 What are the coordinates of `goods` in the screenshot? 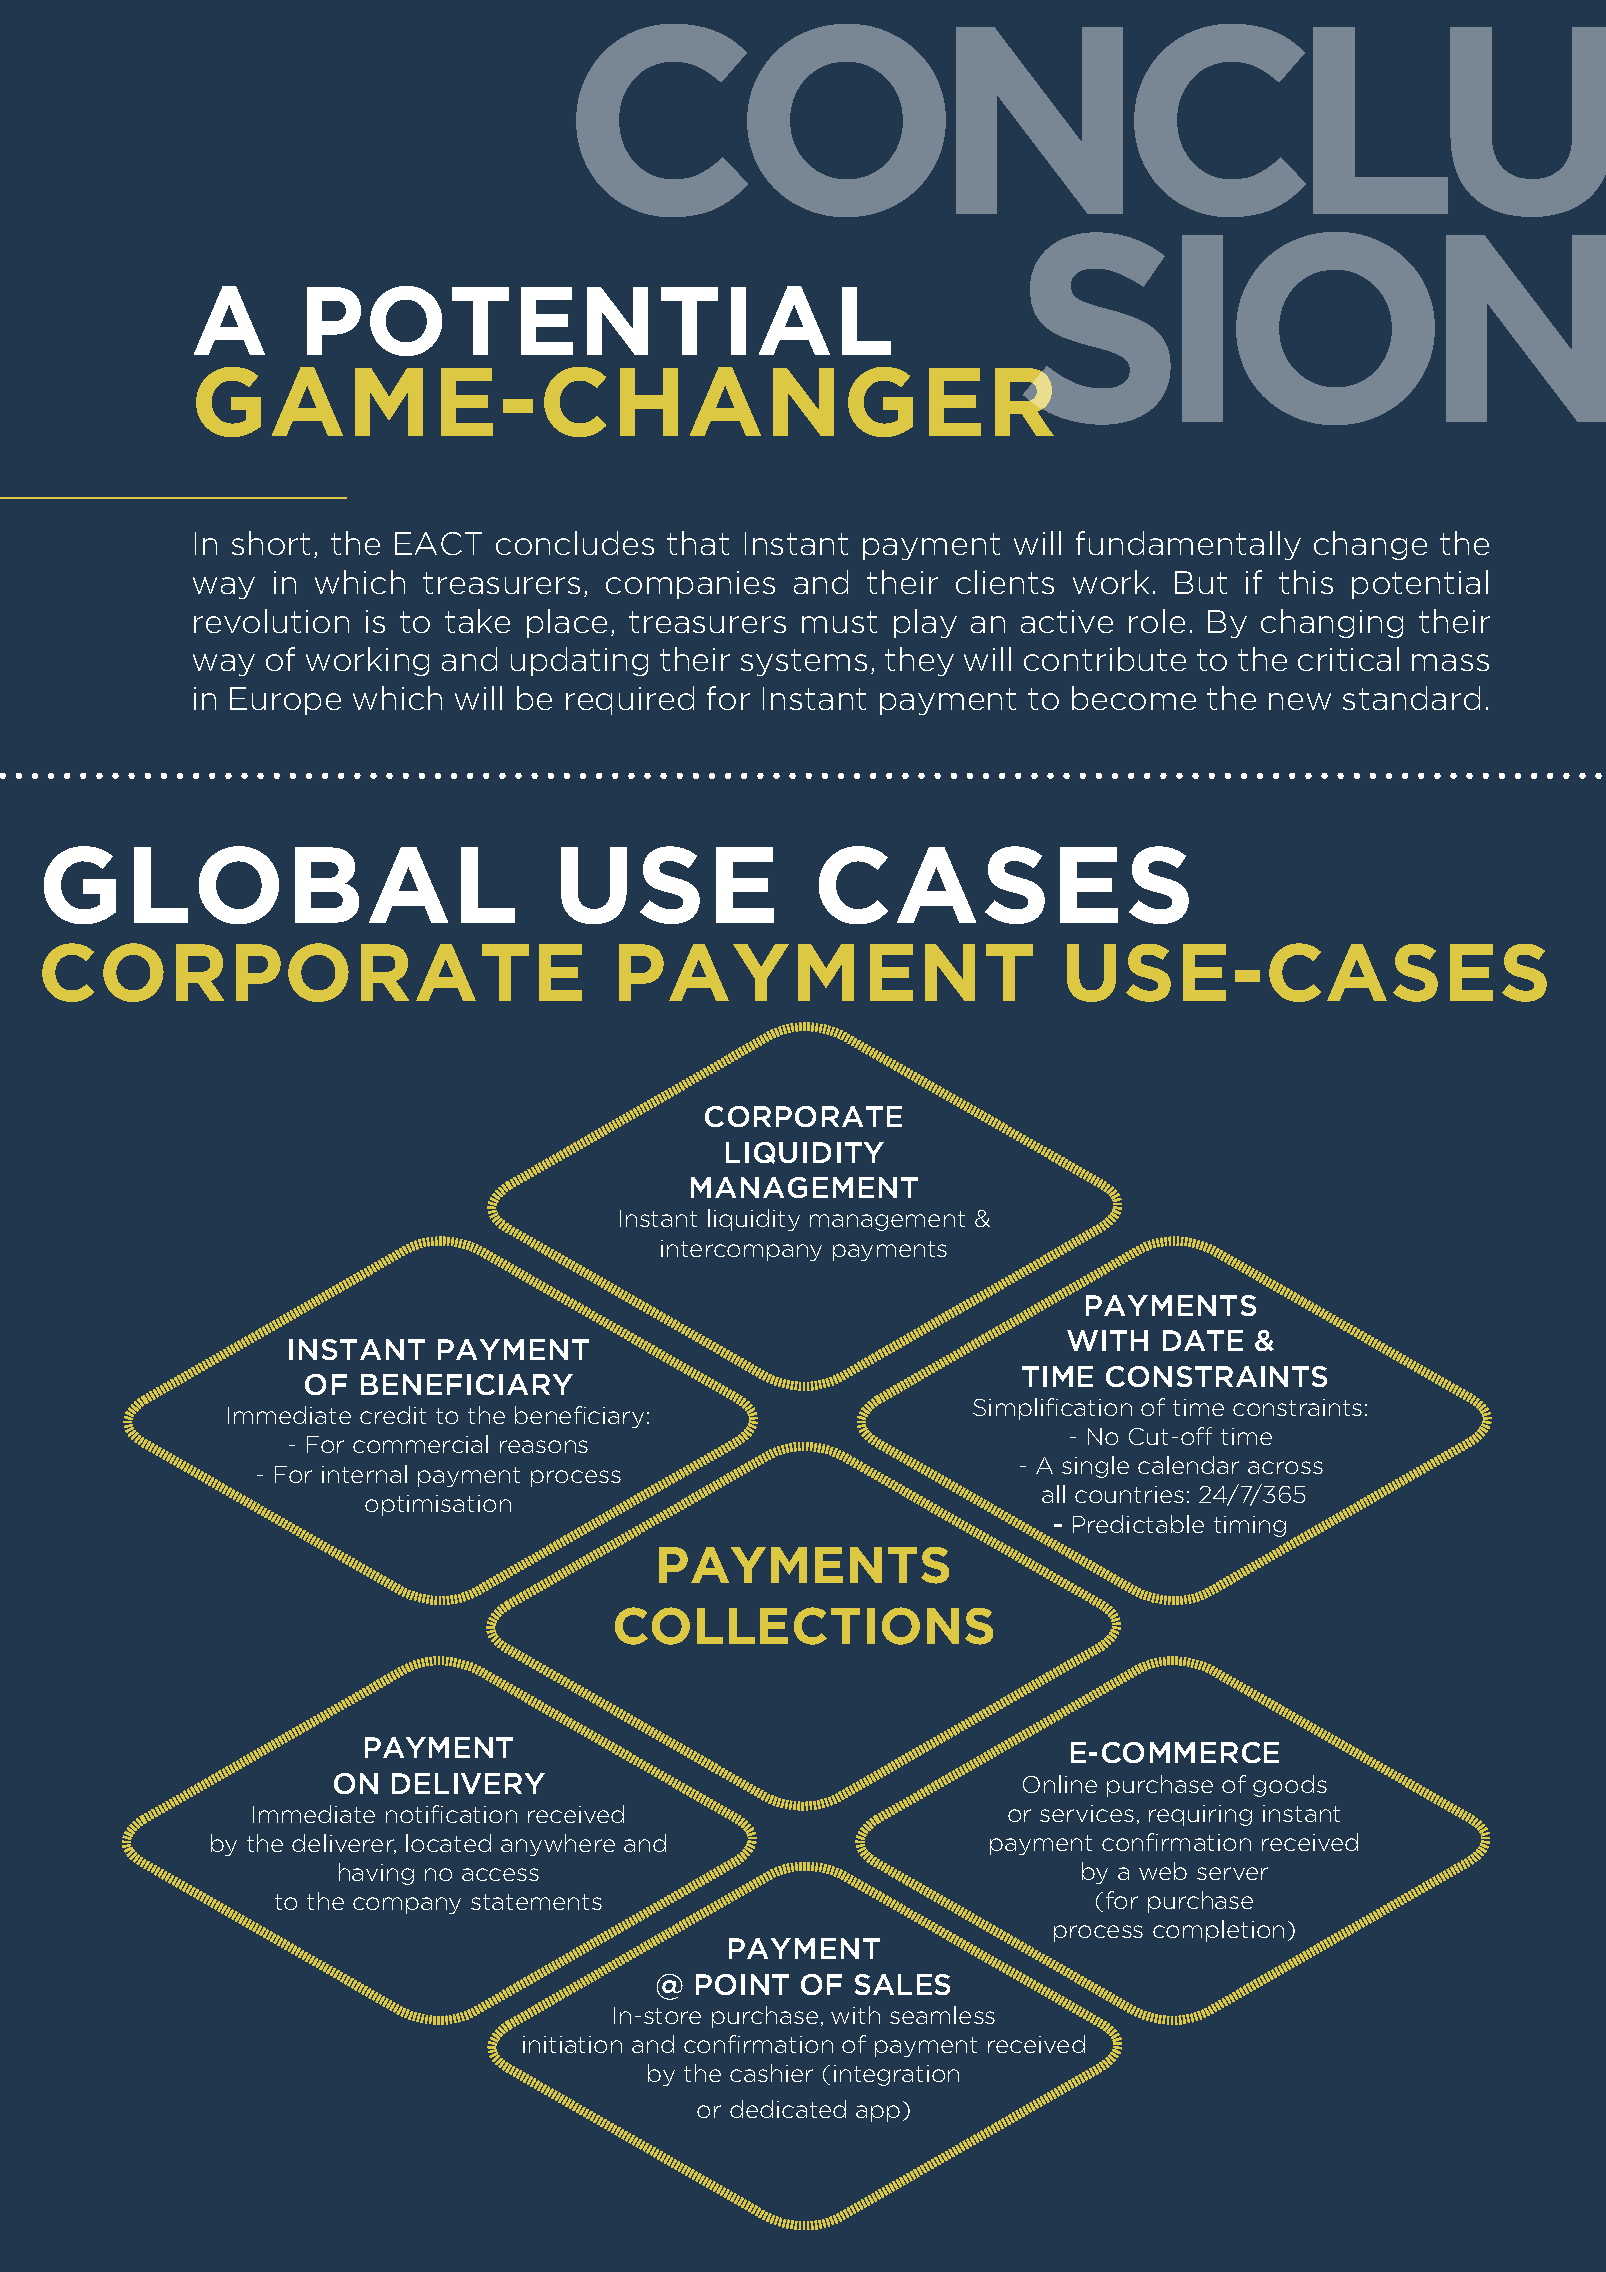 It's located at (1290, 1786).
